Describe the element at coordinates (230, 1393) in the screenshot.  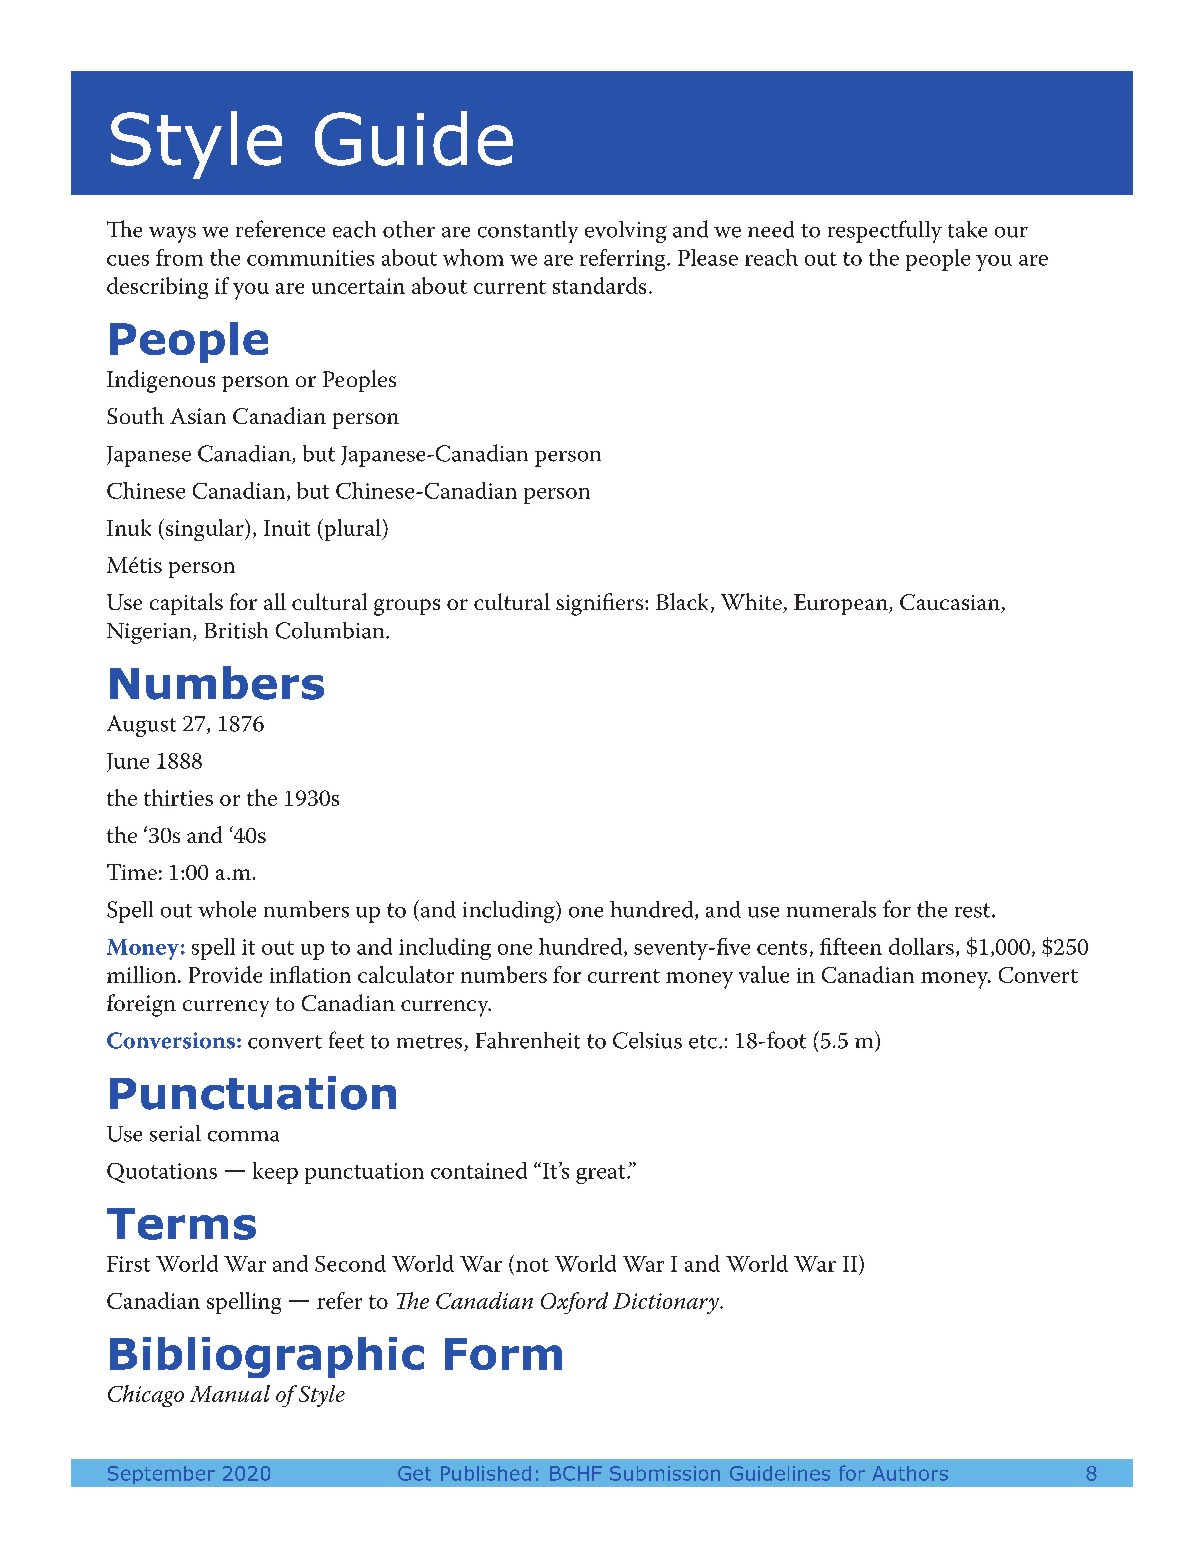
I see `Manual` at that location.
